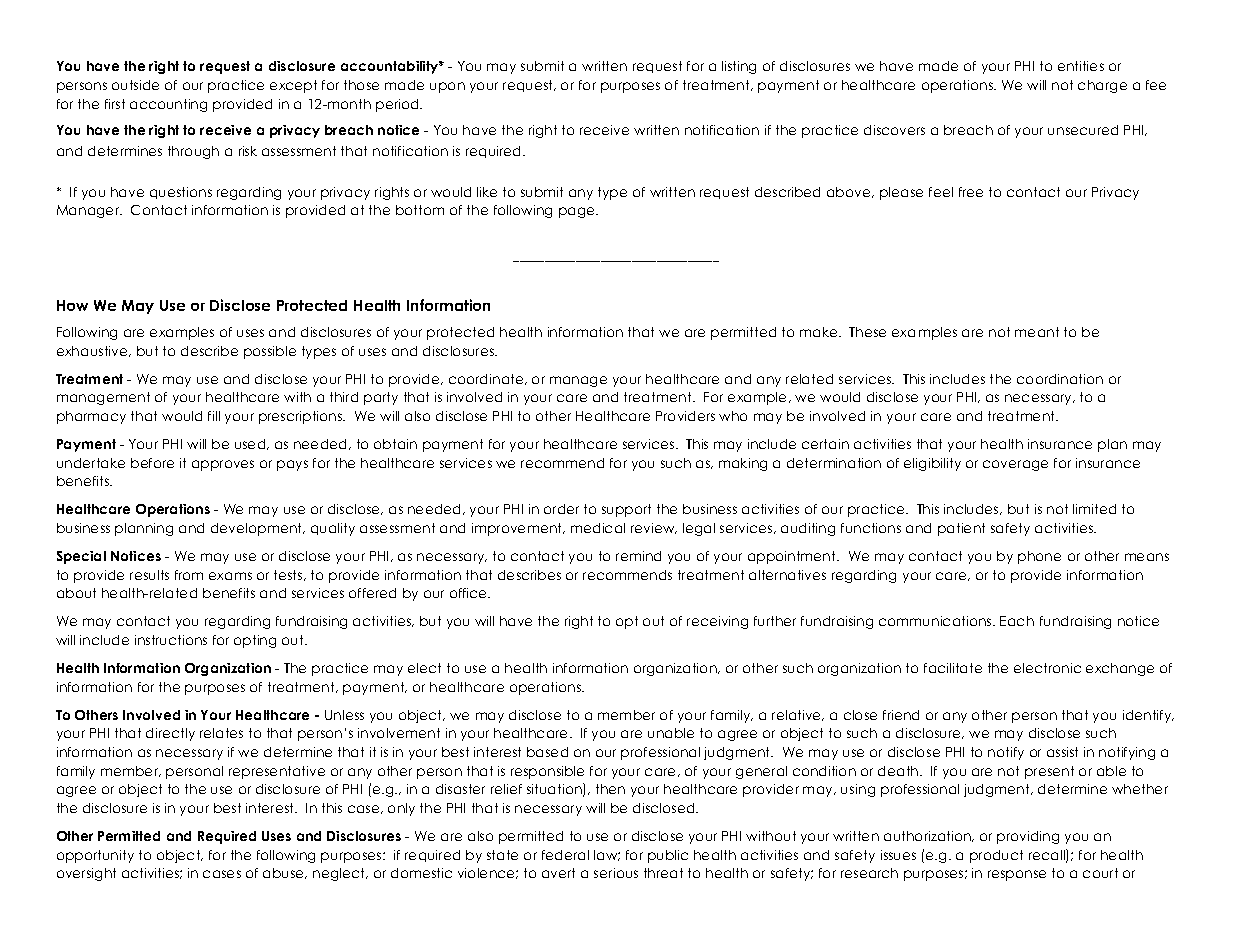 This screenshot has width=1233, height=952. What do you see at coordinates (168, 105) in the screenshot?
I see `accounting` at bounding box center [168, 105].
